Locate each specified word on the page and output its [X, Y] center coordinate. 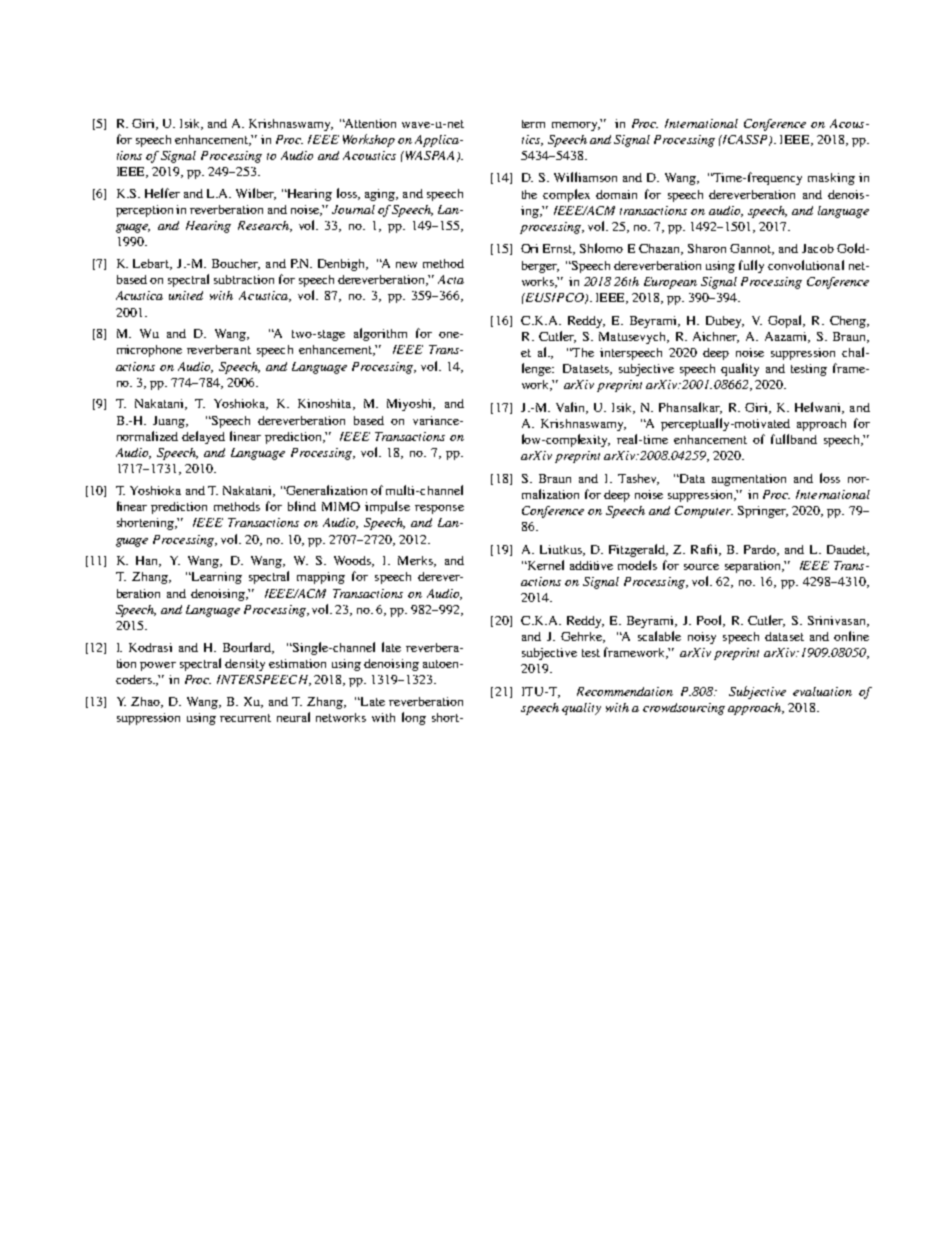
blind [302, 506]
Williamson [585, 177]
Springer [763, 512]
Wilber [256, 194]
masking [831, 179]
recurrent [245, 718]
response [439, 509]
